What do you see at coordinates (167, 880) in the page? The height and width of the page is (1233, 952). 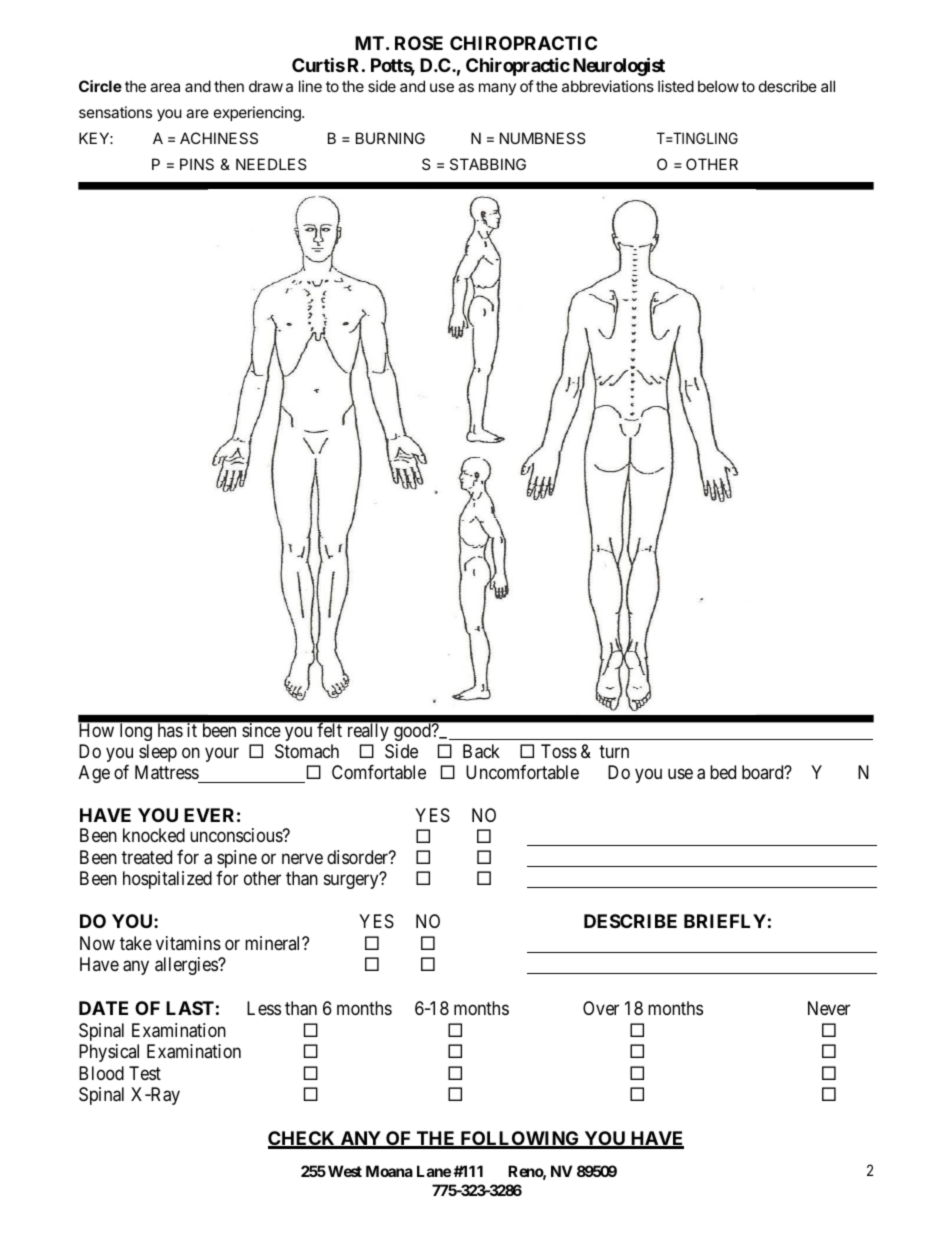 I see `hospitalized` at bounding box center [167, 880].
